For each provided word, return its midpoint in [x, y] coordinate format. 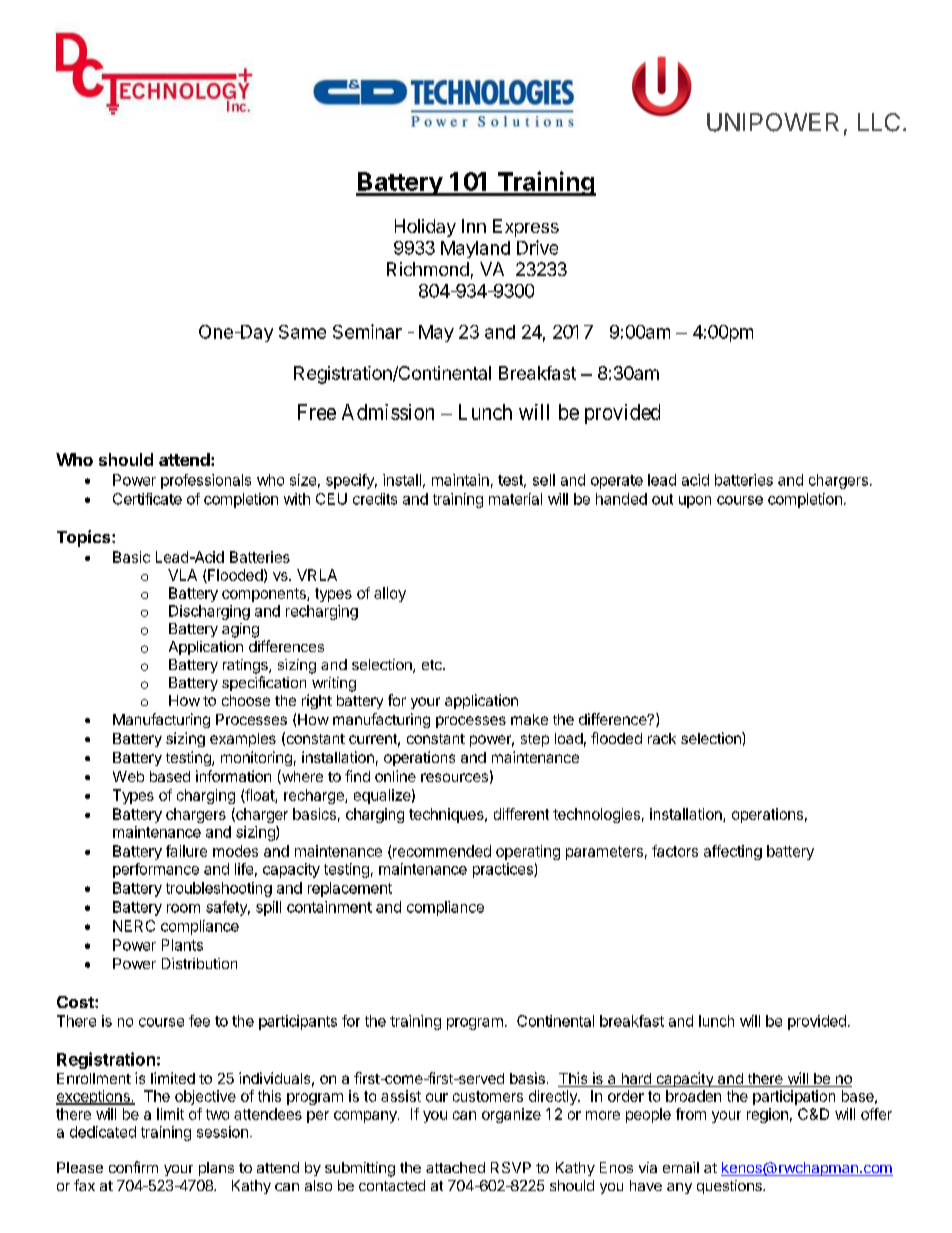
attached [455, 1167]
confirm [133, 1167]
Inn [474, 226]
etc [433, 665]
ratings [246, 666]
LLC [879, 122]
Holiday [425, 228]
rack [662, 738]
